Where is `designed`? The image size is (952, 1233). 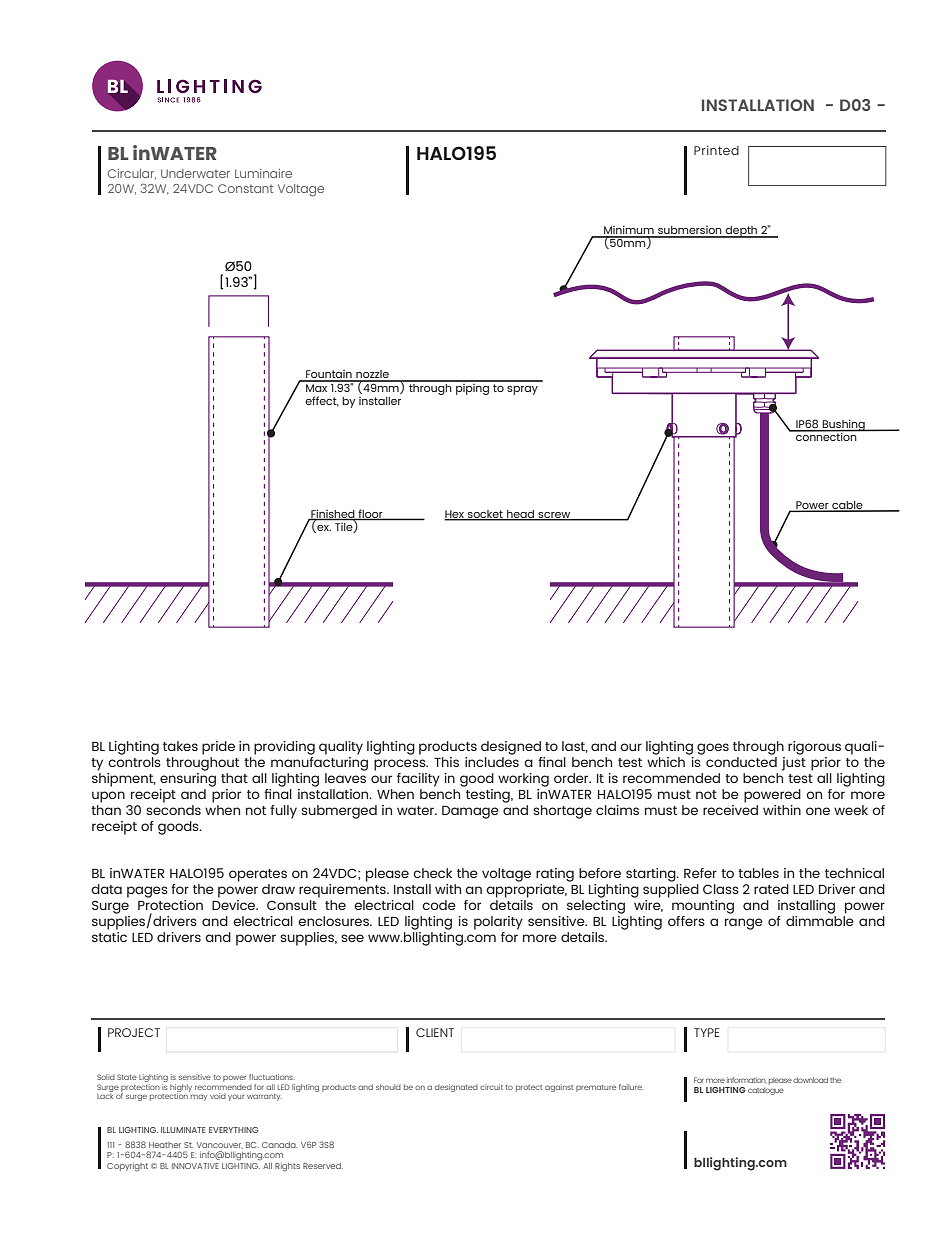 designed is located at coordinates (511, 748).
